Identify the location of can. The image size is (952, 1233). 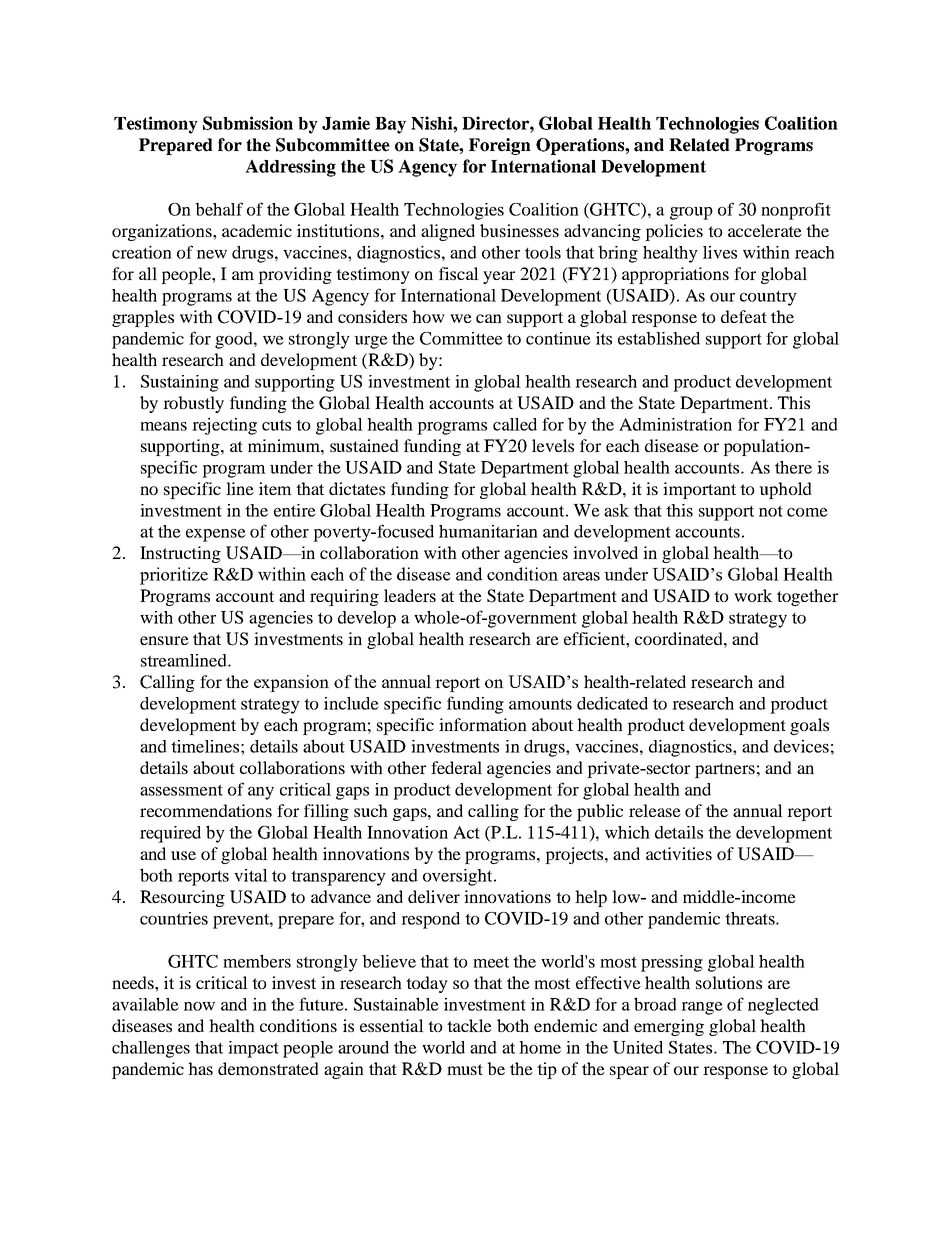
(489, 318).
